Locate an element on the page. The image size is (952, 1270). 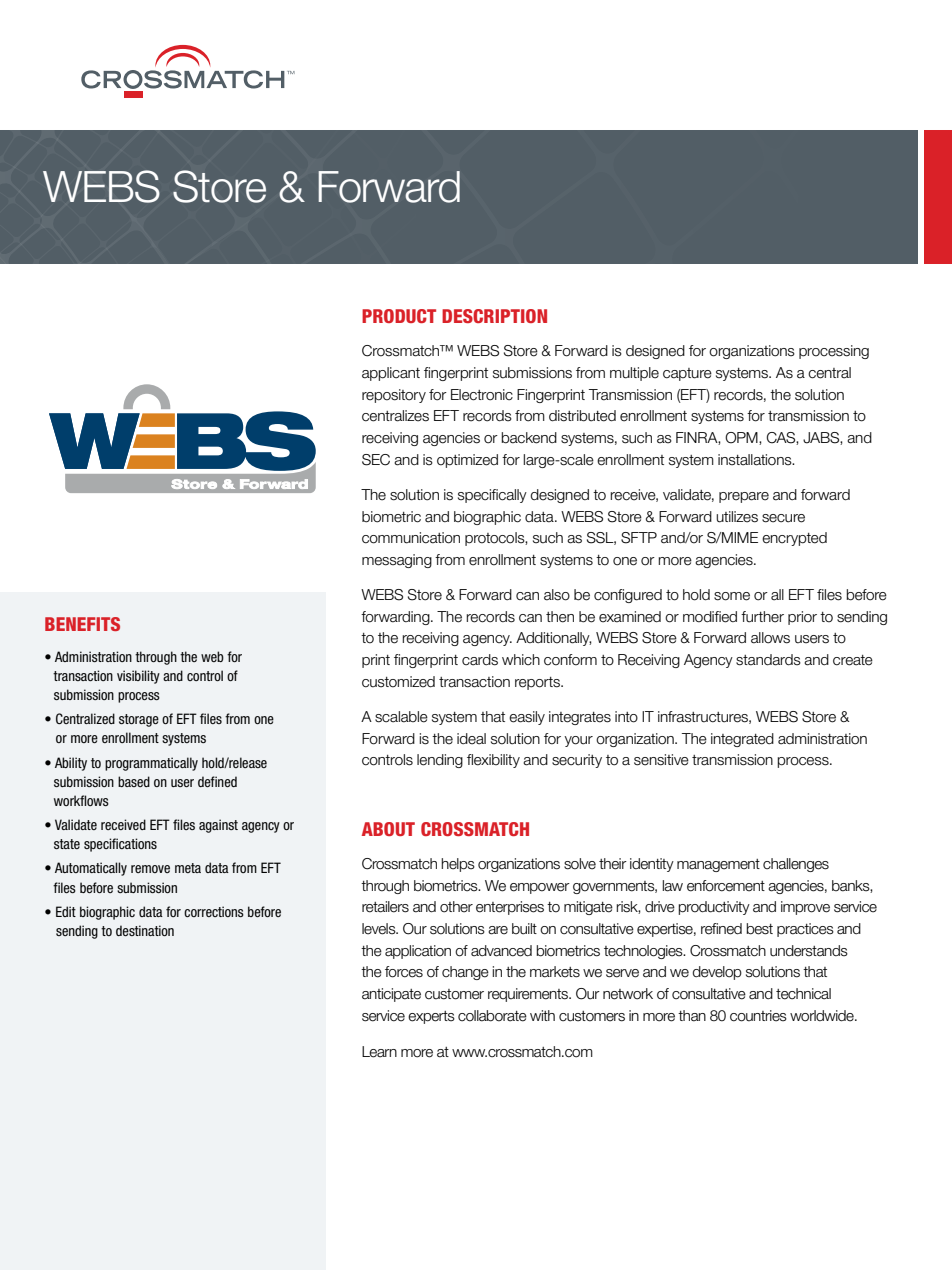
challenges is located at coordinates (796, 865).
